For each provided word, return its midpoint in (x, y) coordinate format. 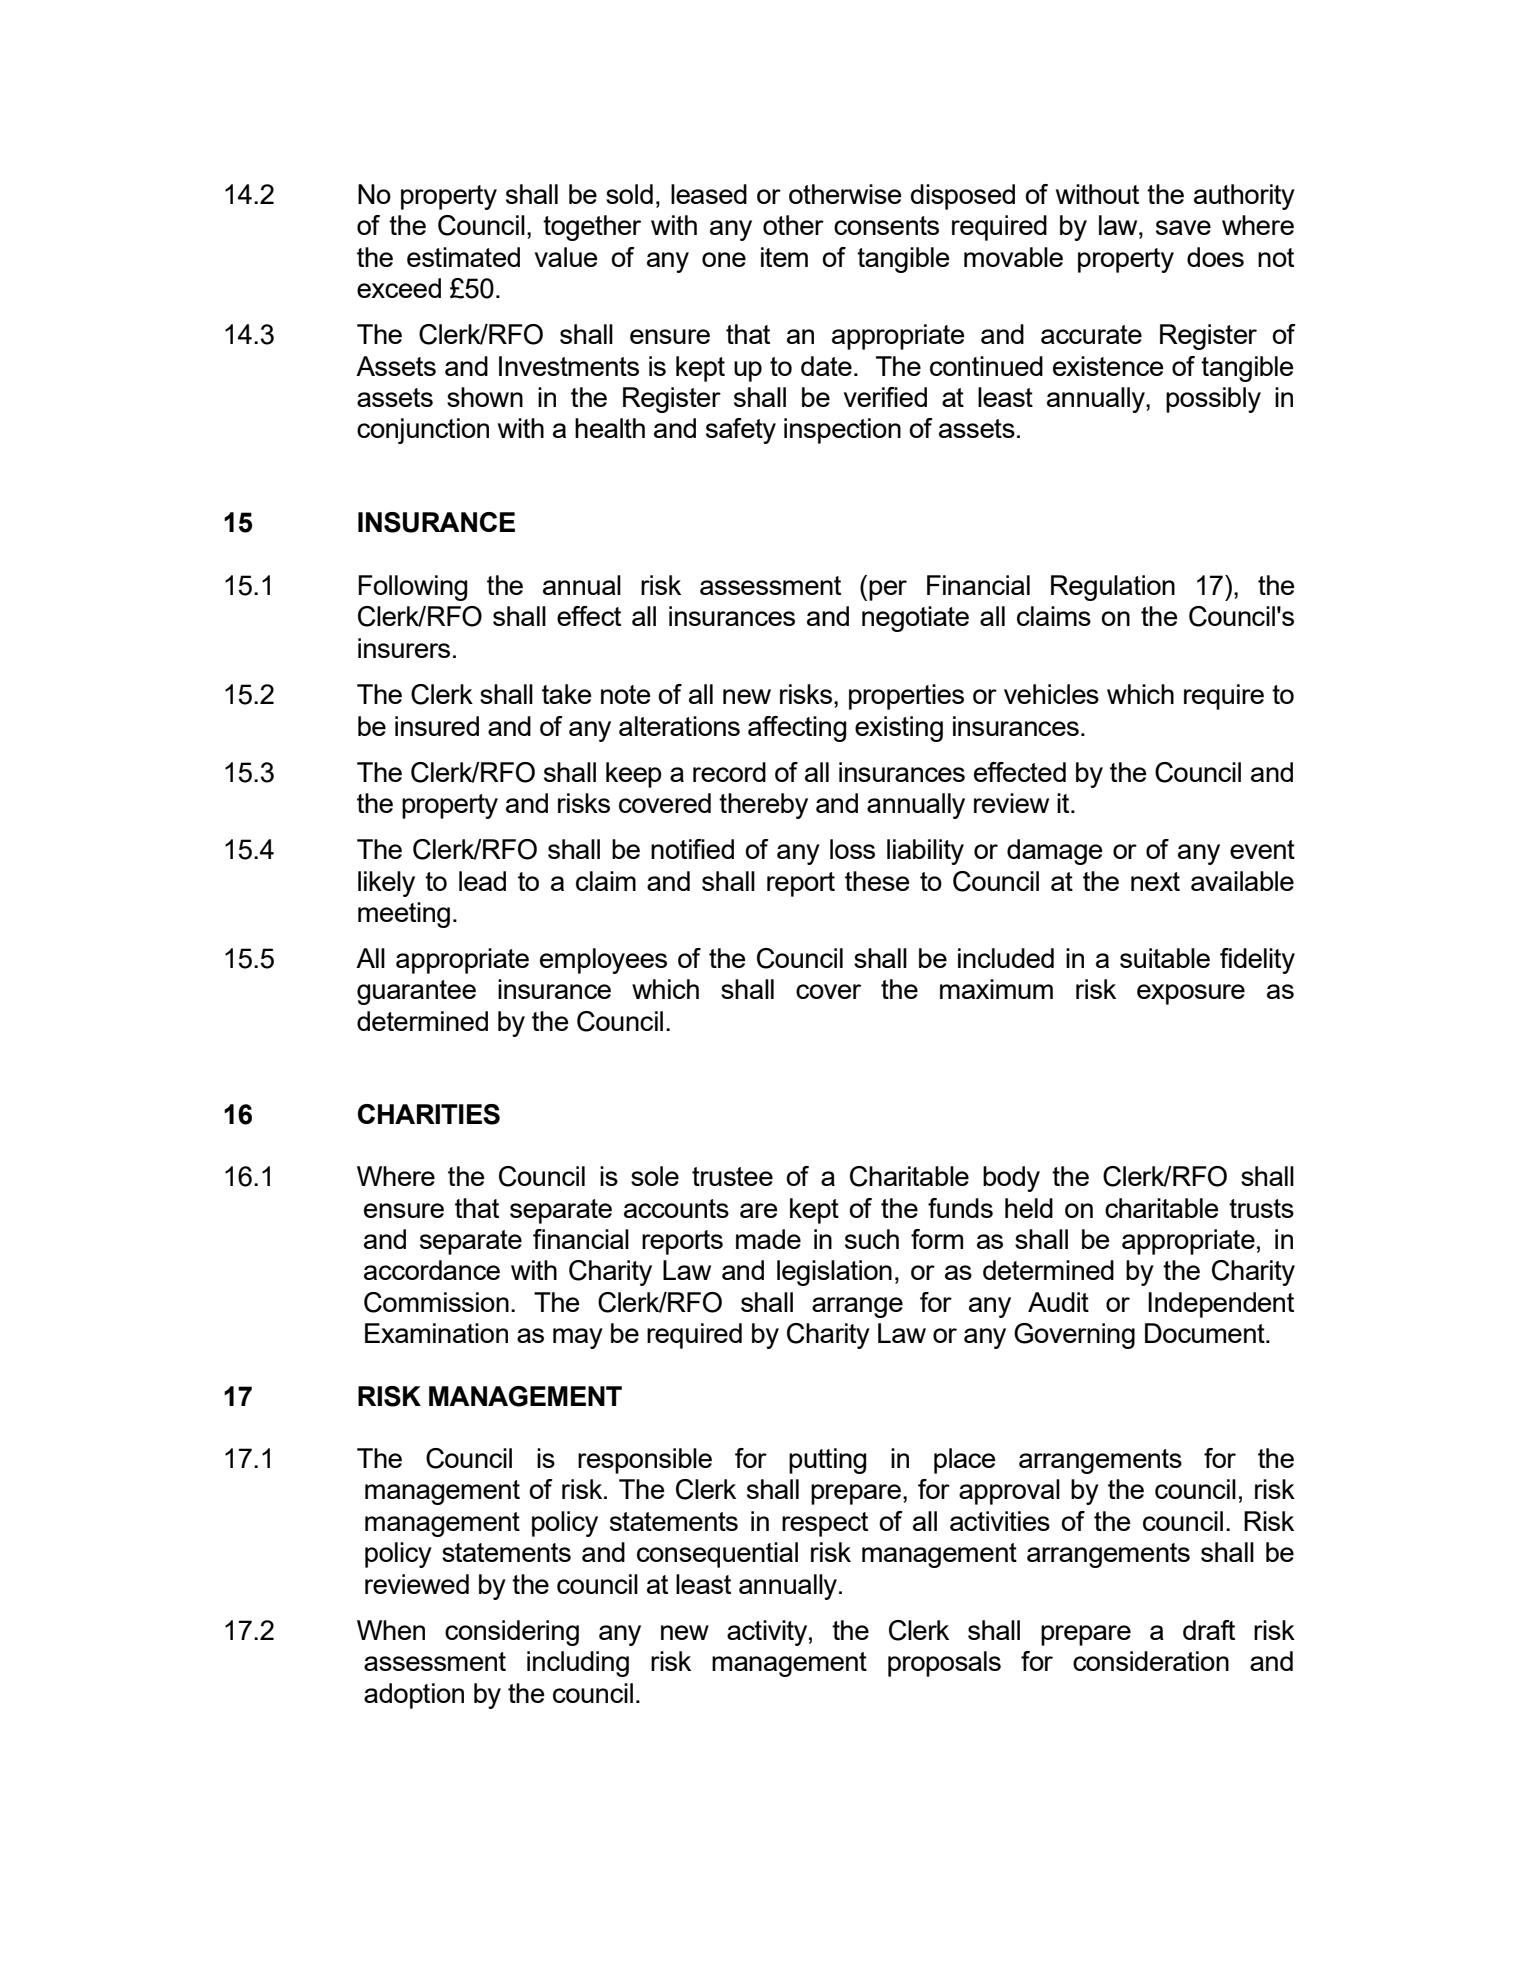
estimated (463, 257)
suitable (1165, 958)
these (877, 881)
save (1183, 227)
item (784, 257)
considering (512, 1633)
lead (482, 881)
